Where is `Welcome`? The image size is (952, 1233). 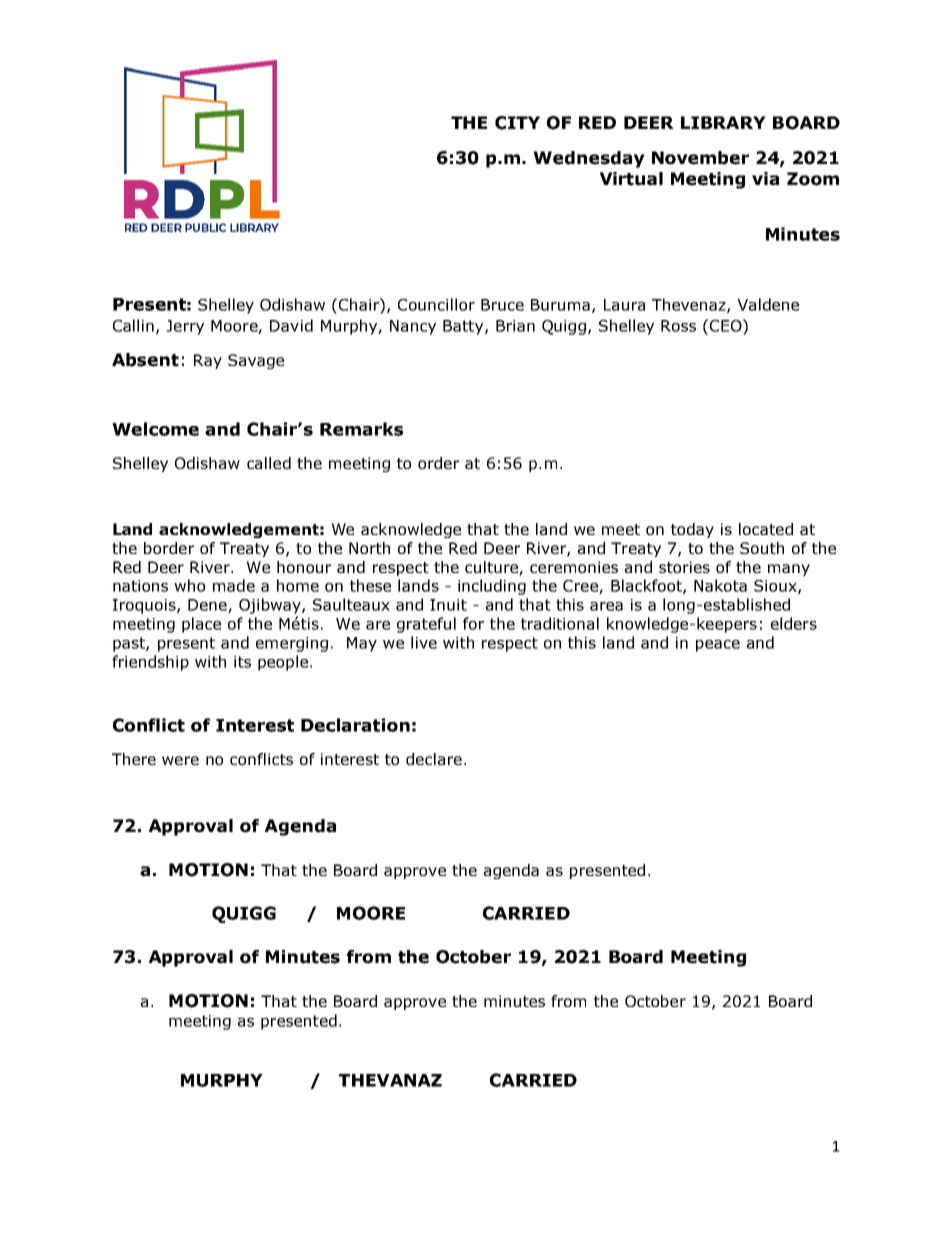
Welcome is located at coordinates (155, 429).
